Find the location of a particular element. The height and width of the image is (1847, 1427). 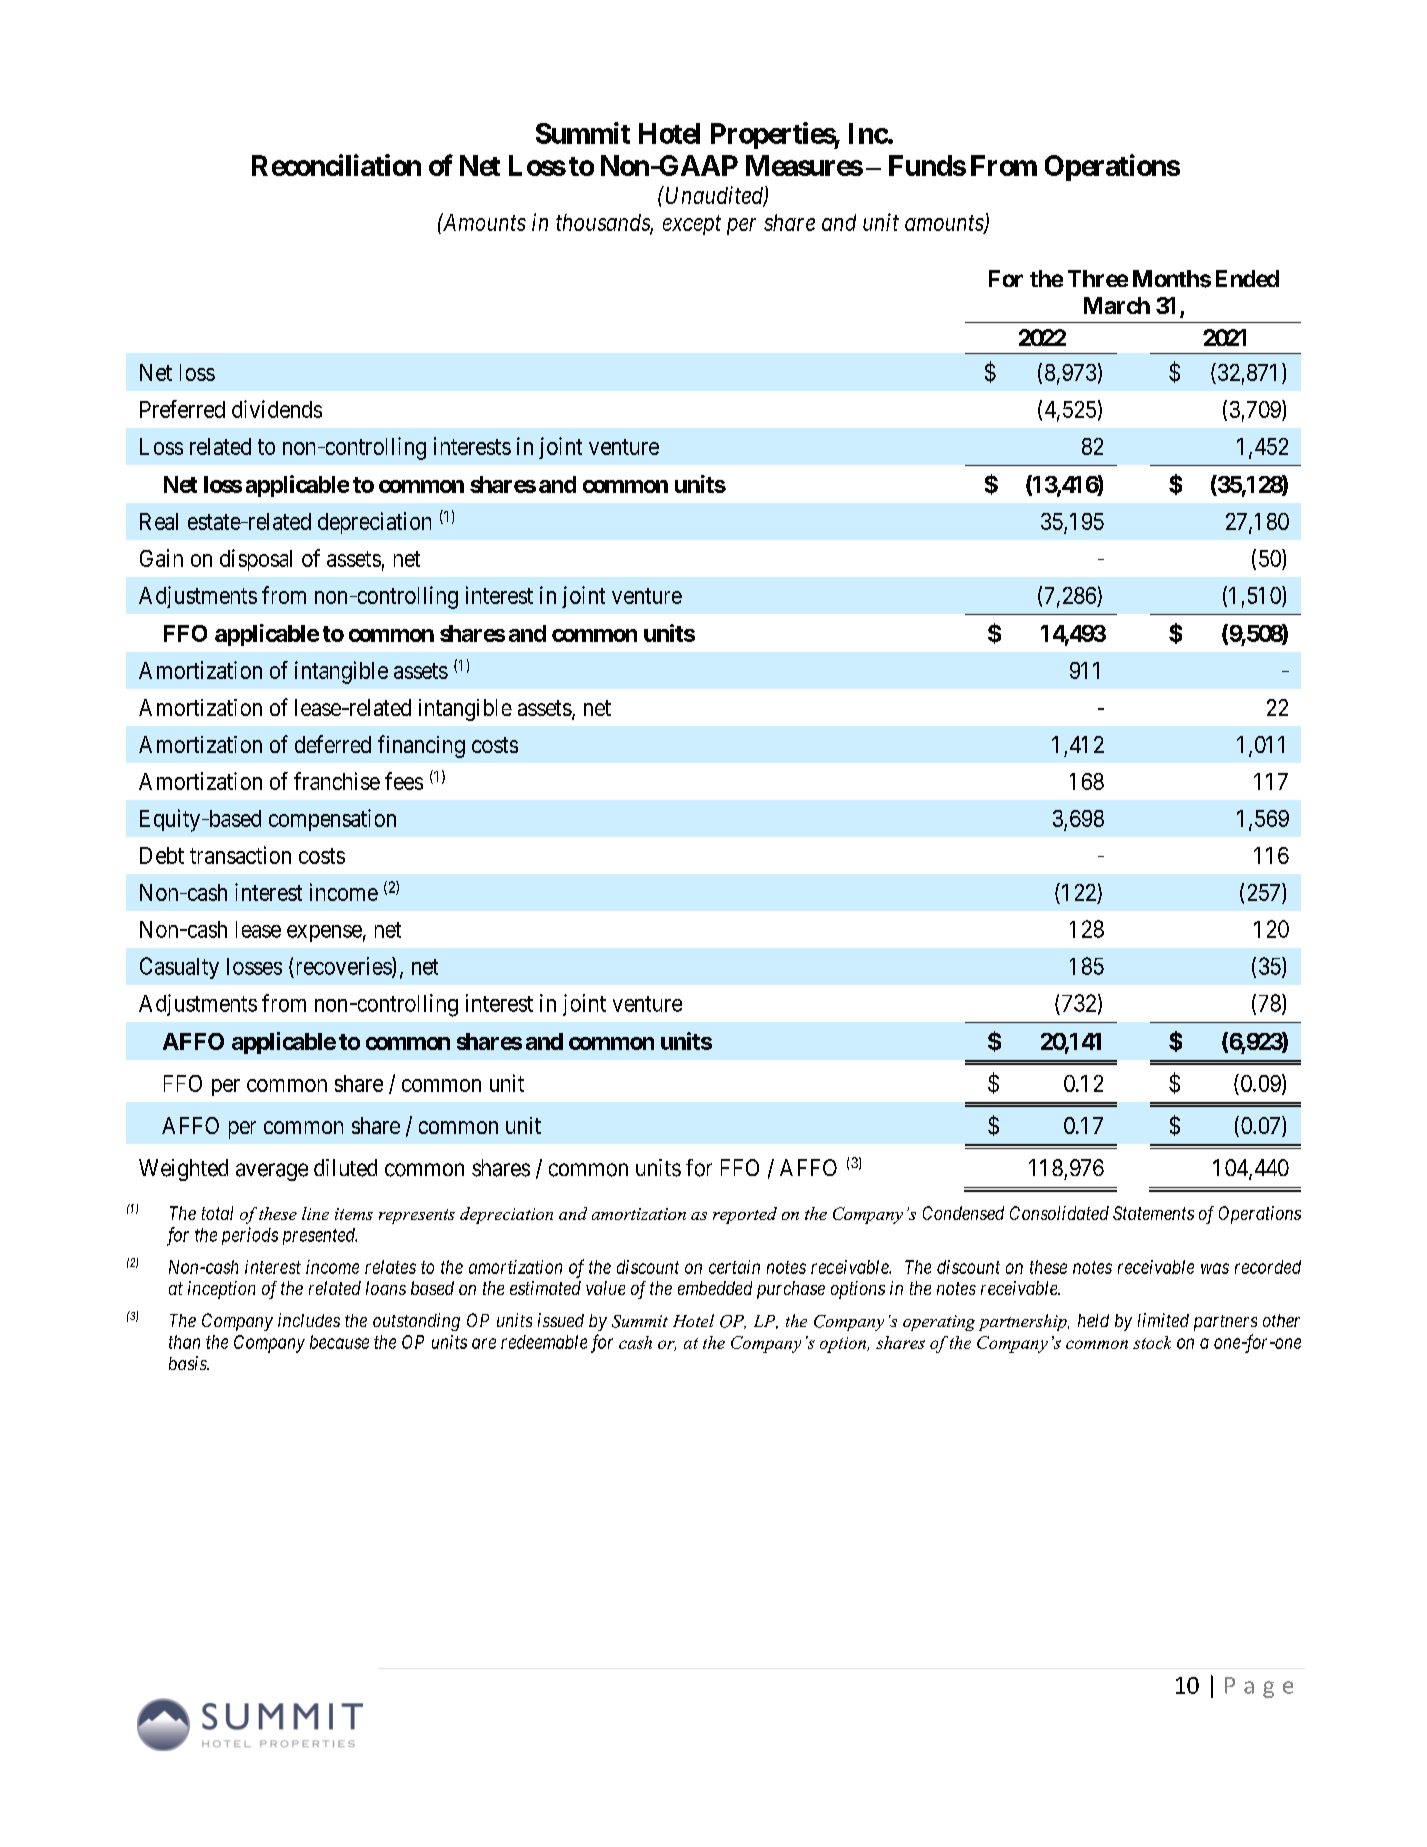

March is located at coordinates (1117, 305).
